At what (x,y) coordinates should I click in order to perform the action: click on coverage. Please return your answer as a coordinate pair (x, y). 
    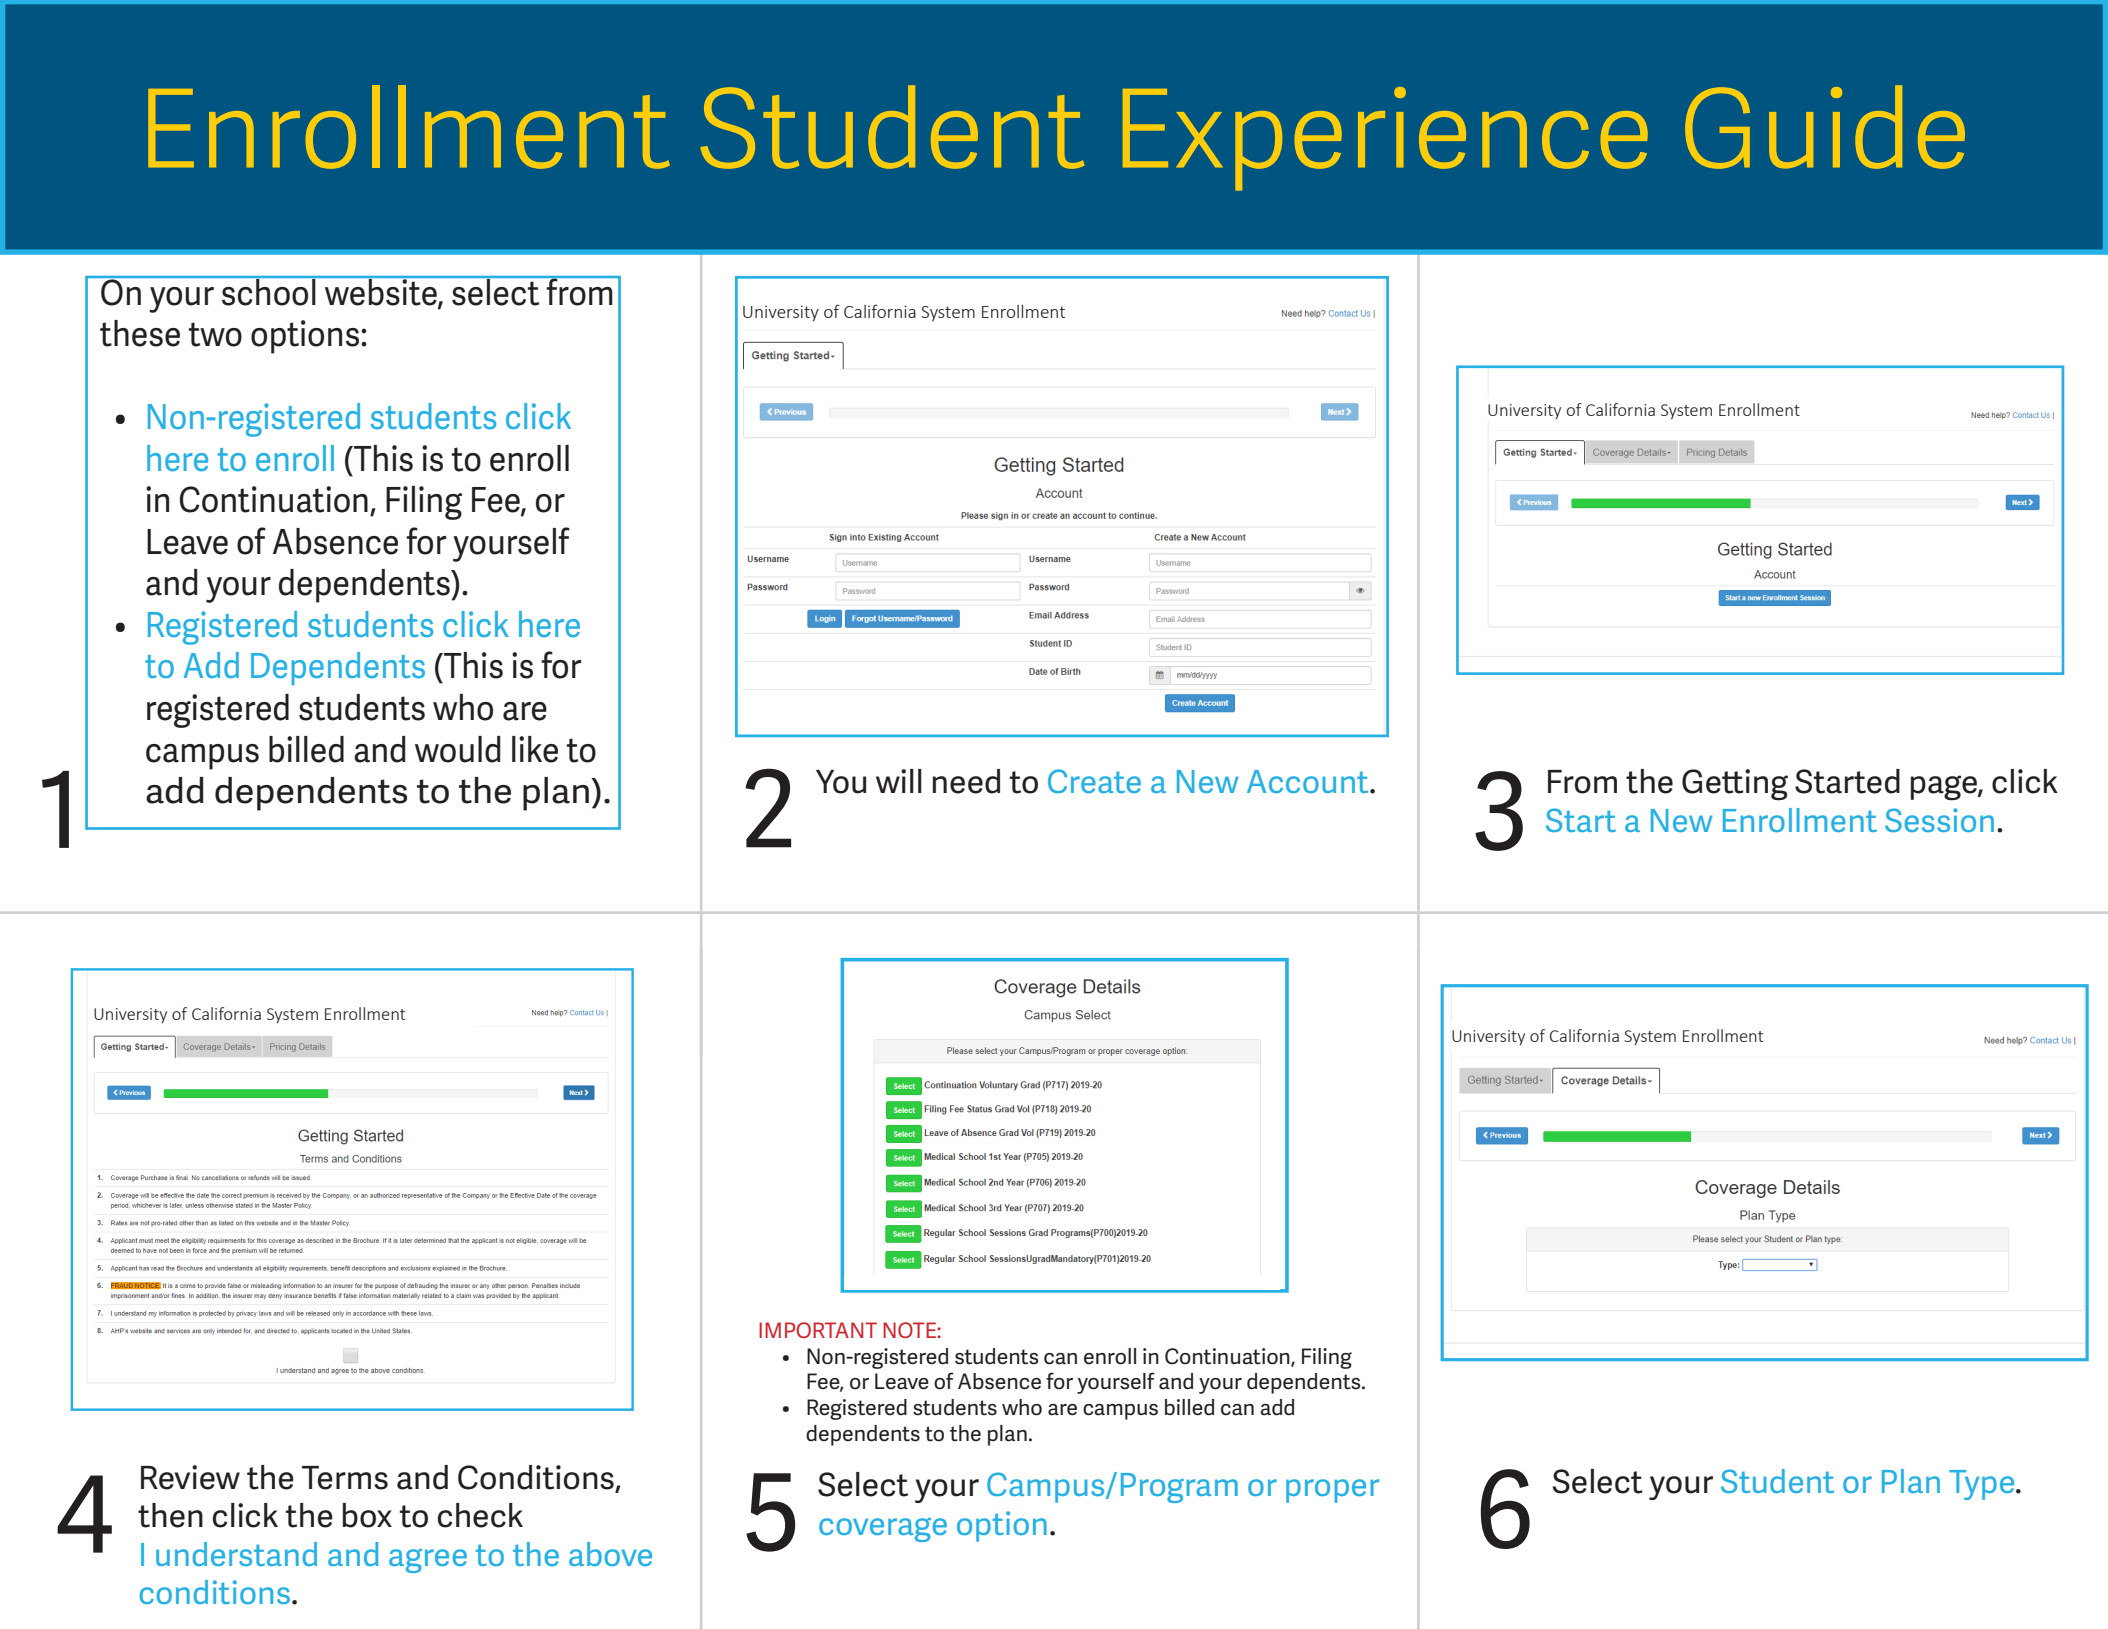
    Looking at the image, I should click on (883, 1530).
